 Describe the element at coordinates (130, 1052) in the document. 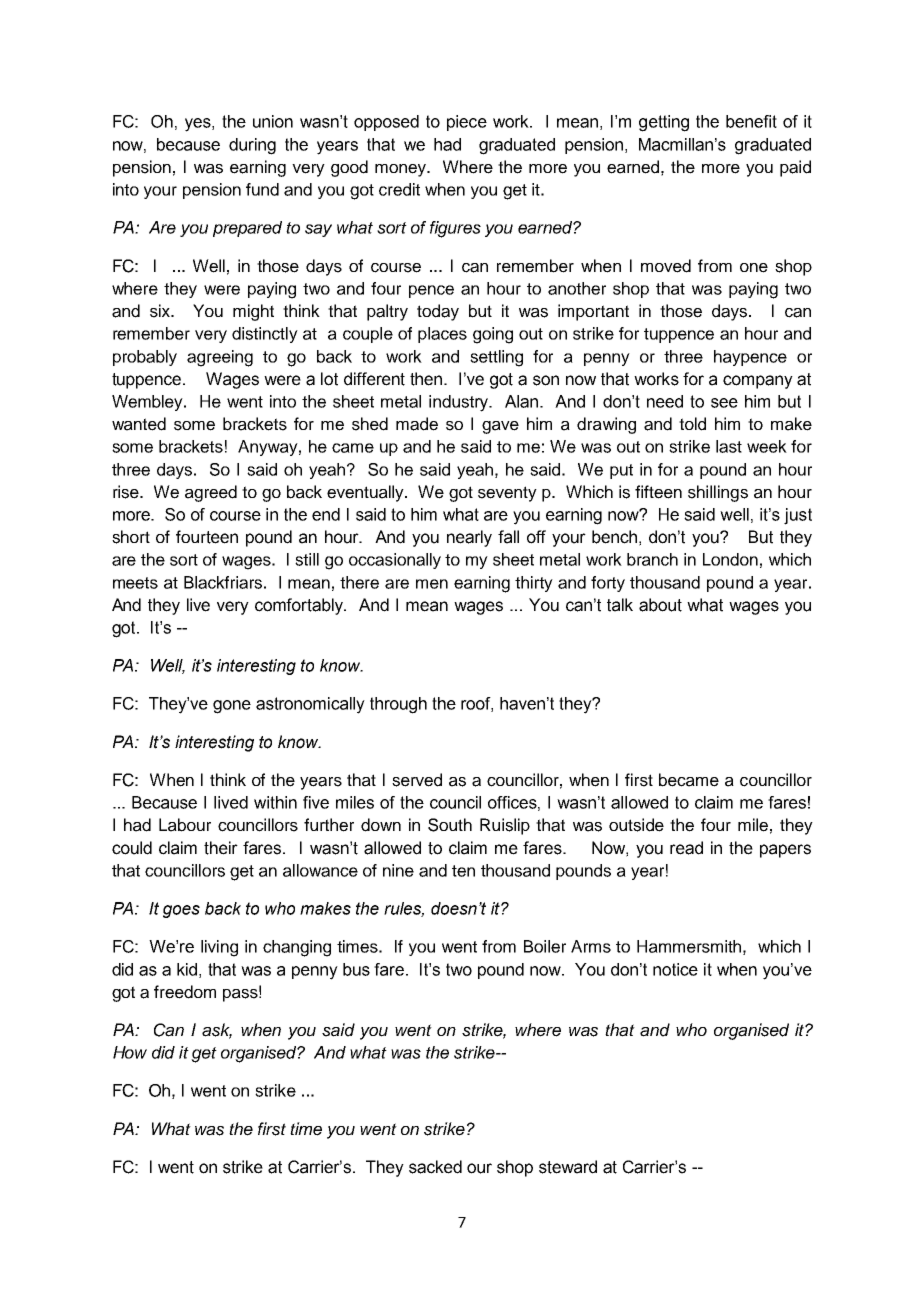

I see `How` at that location.
